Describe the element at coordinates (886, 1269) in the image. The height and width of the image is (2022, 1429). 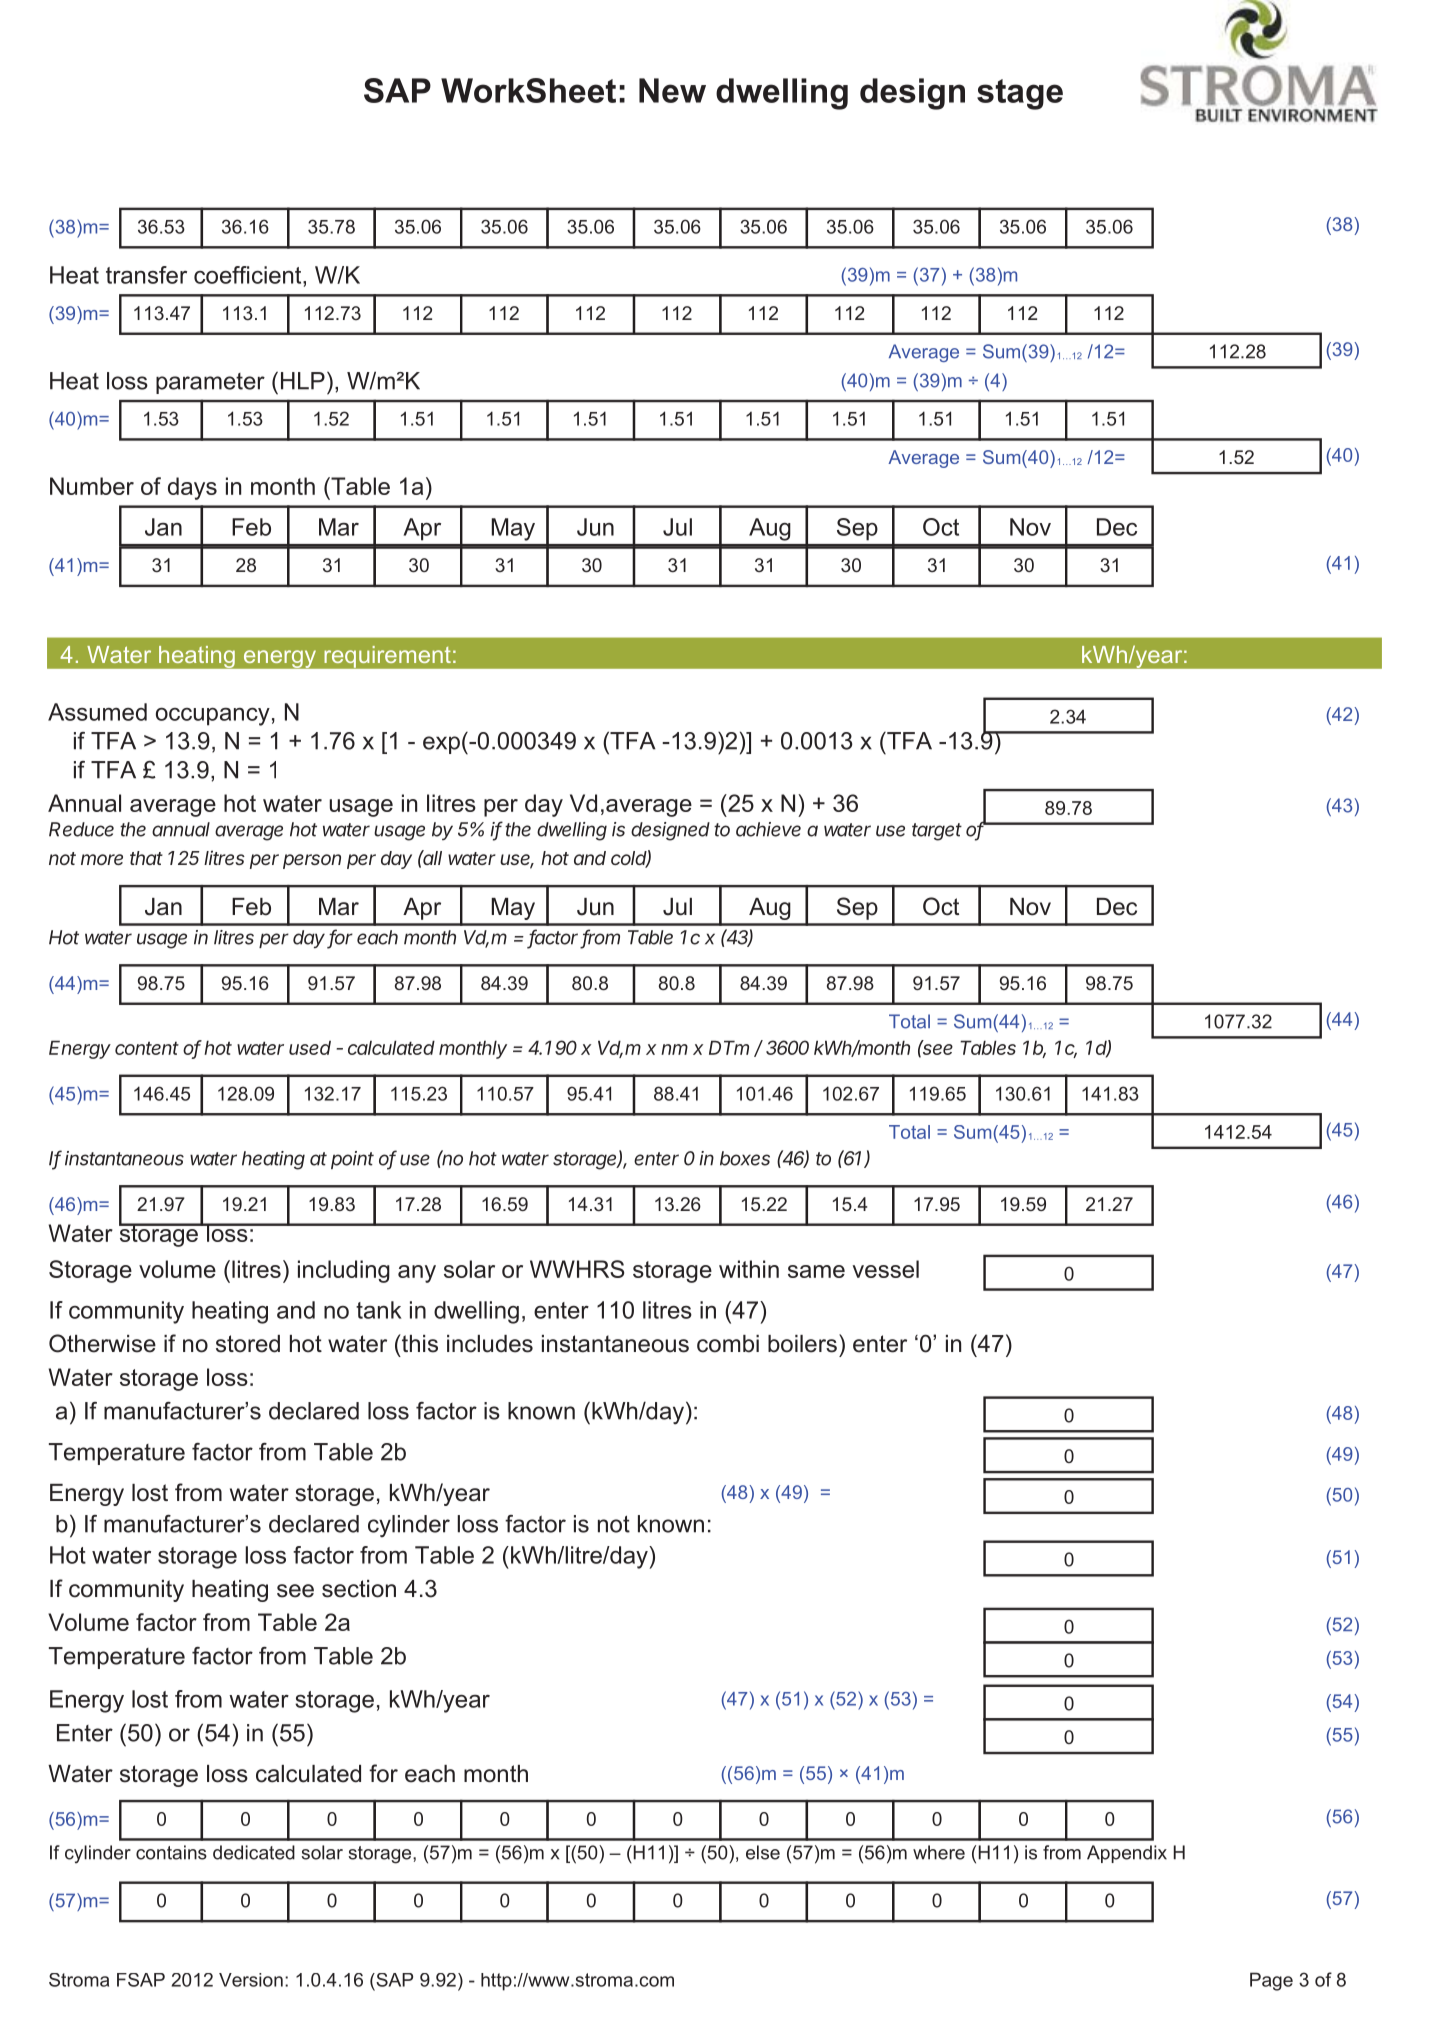
I see `vessel` at that location.
